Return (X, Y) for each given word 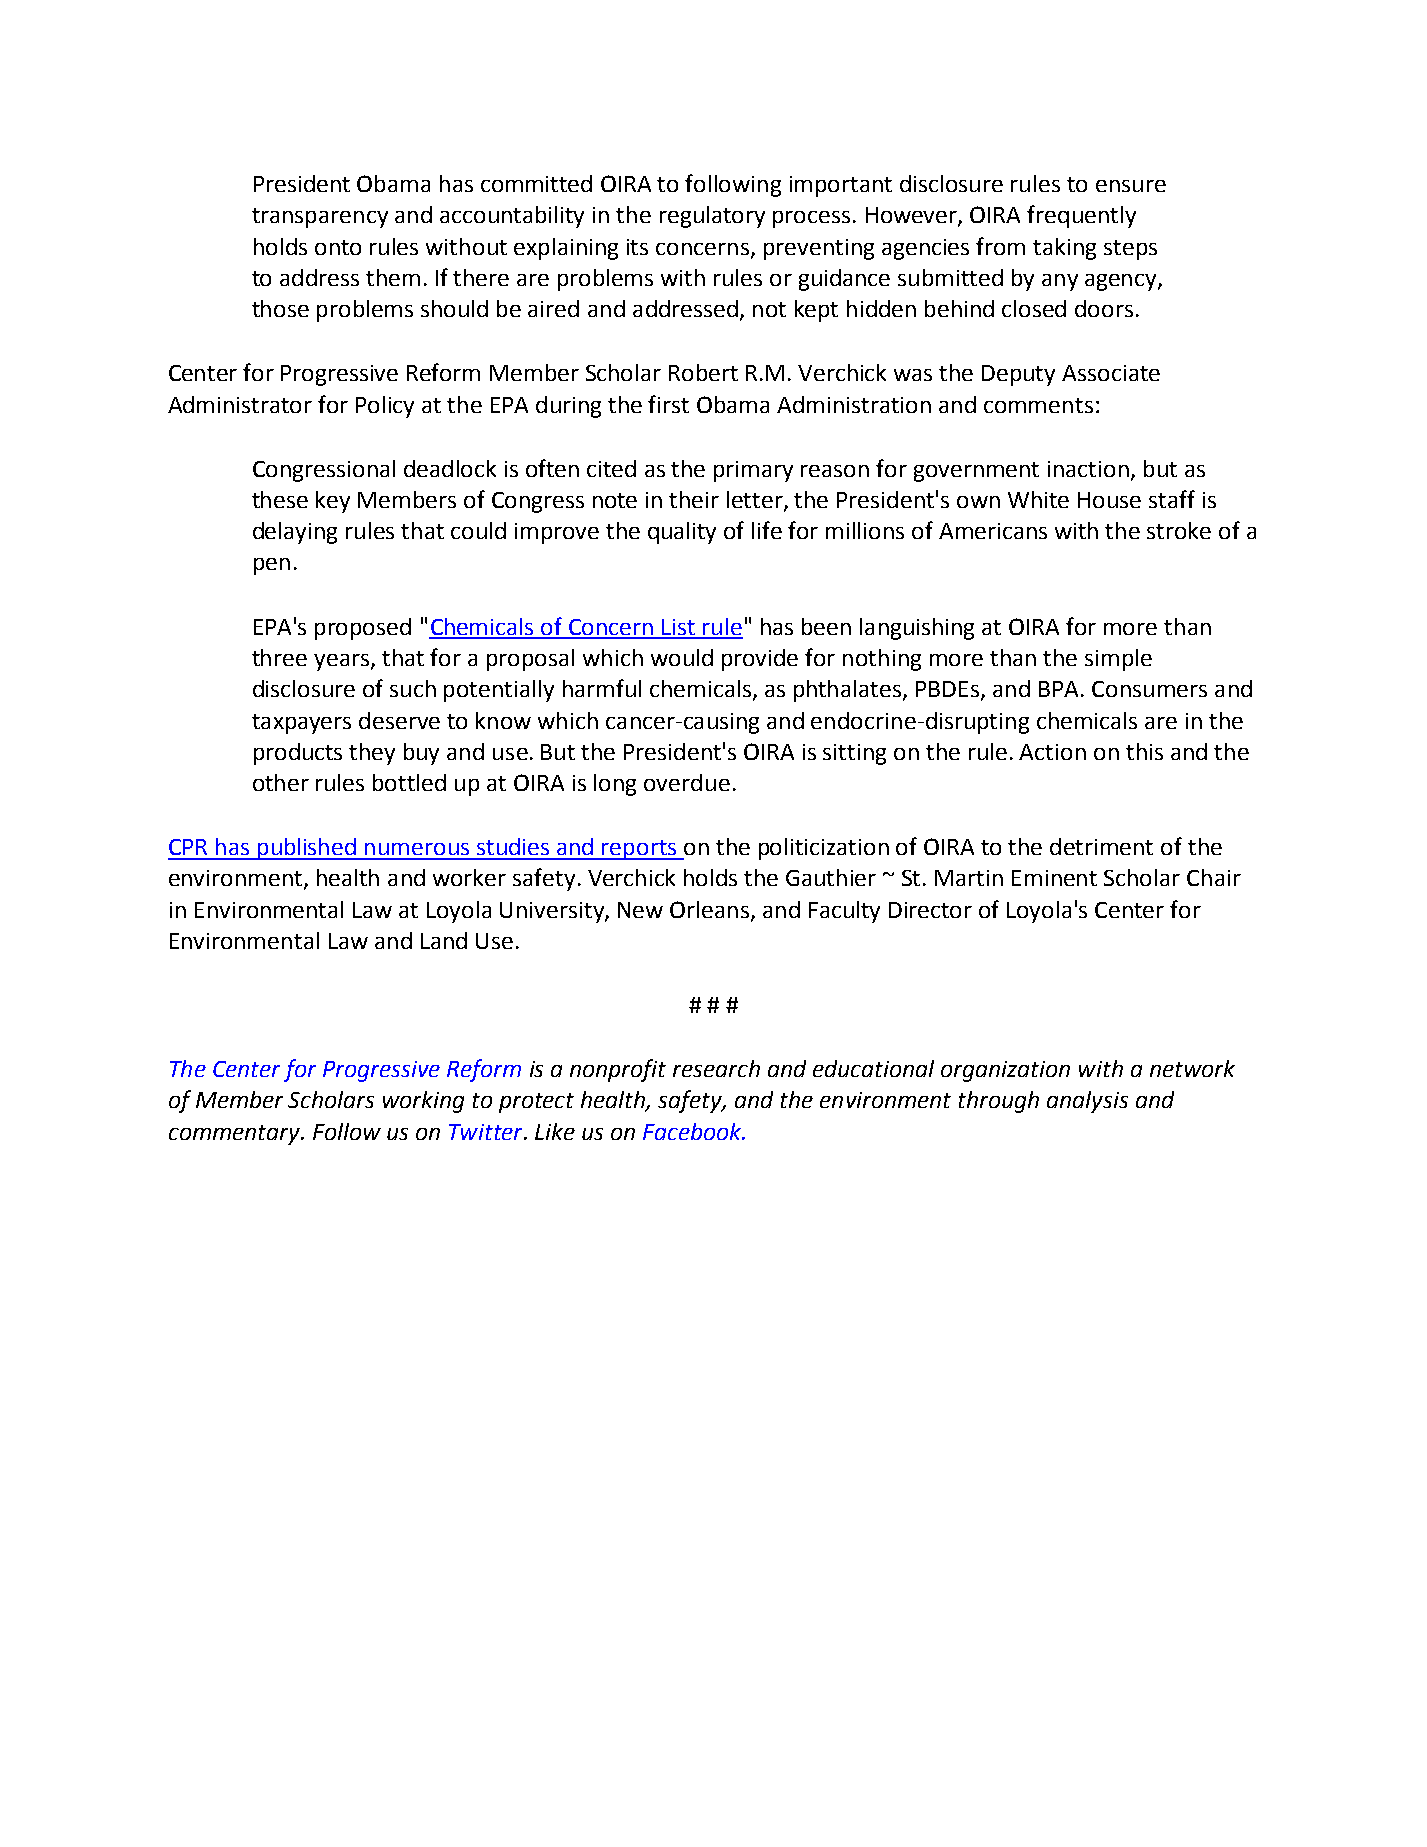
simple (1118, 660)
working (423, 1102)
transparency (320, 218)
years (343, 662)
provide (760, 660)
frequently (1081, 216)
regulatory (712, 217)
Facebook (693, 1131)
